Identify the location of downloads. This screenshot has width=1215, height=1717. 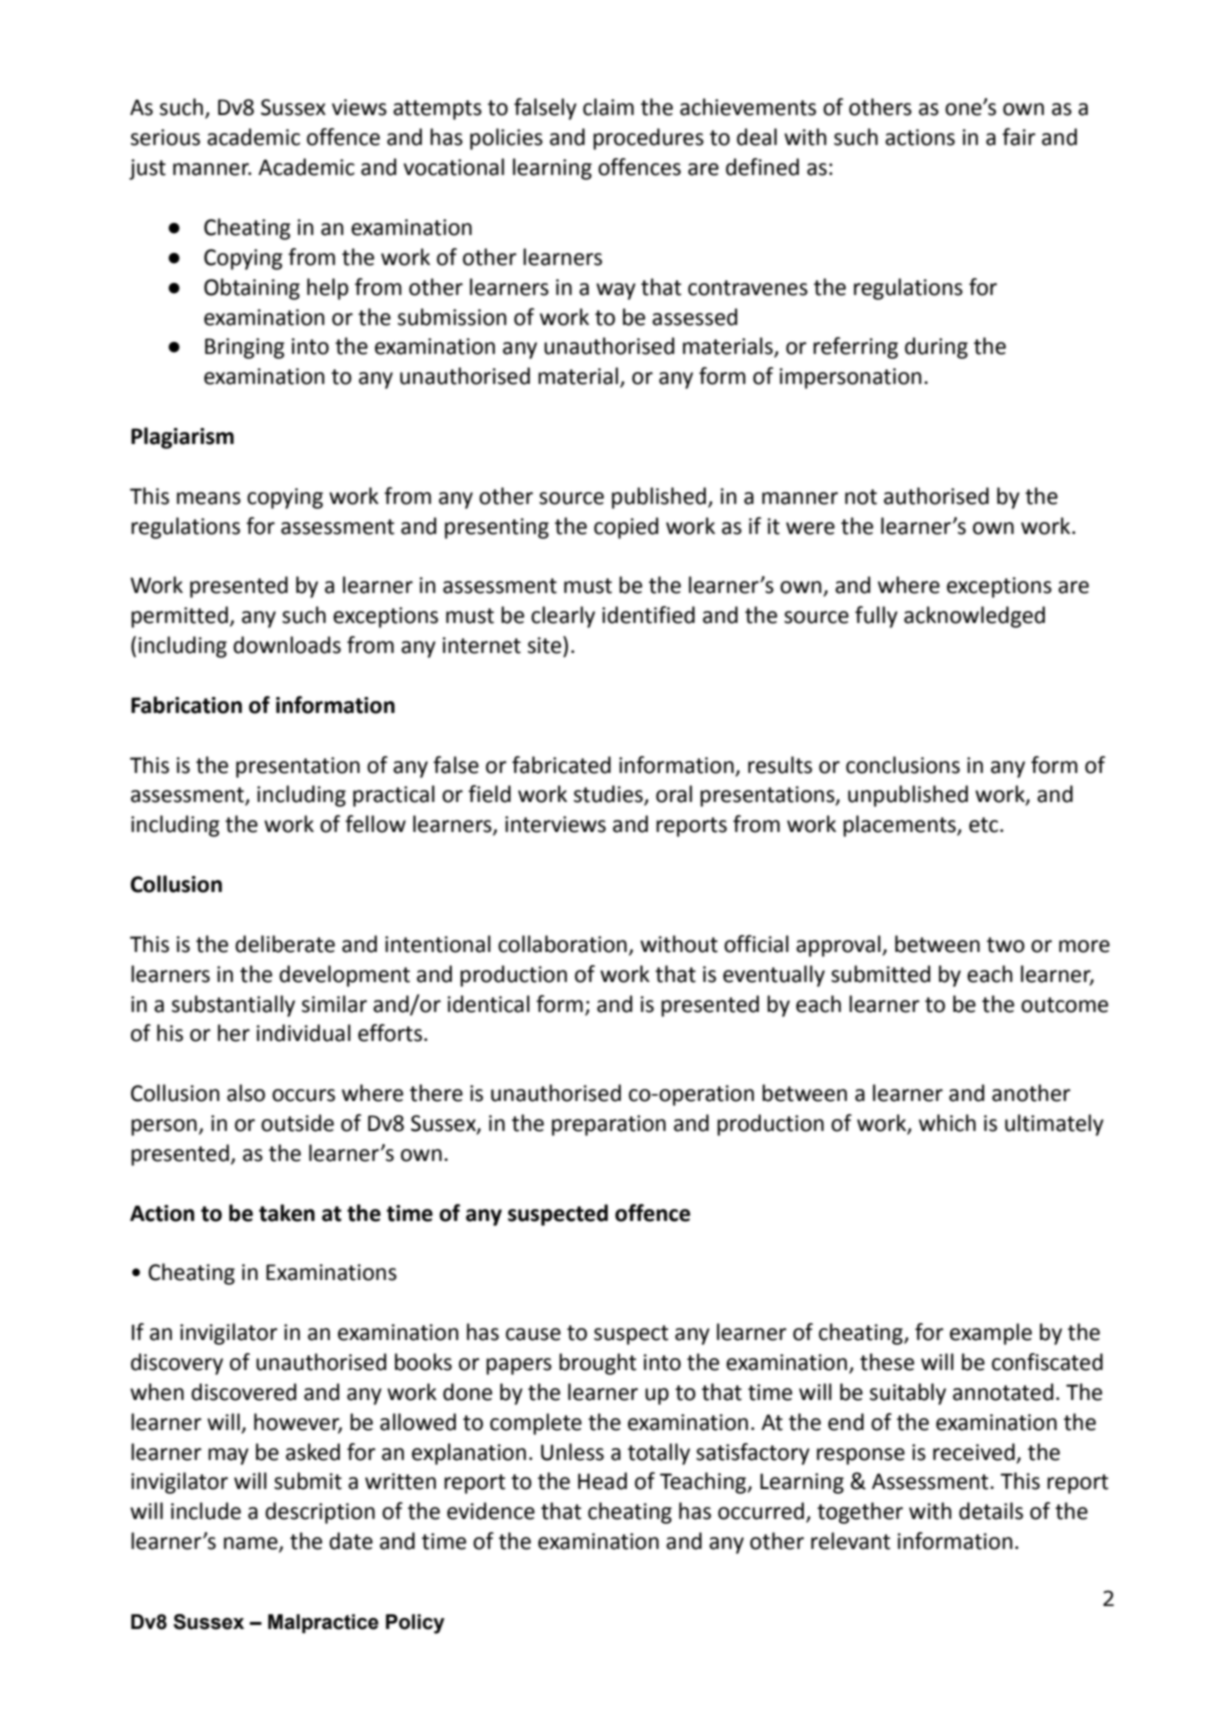
(287, 645).
